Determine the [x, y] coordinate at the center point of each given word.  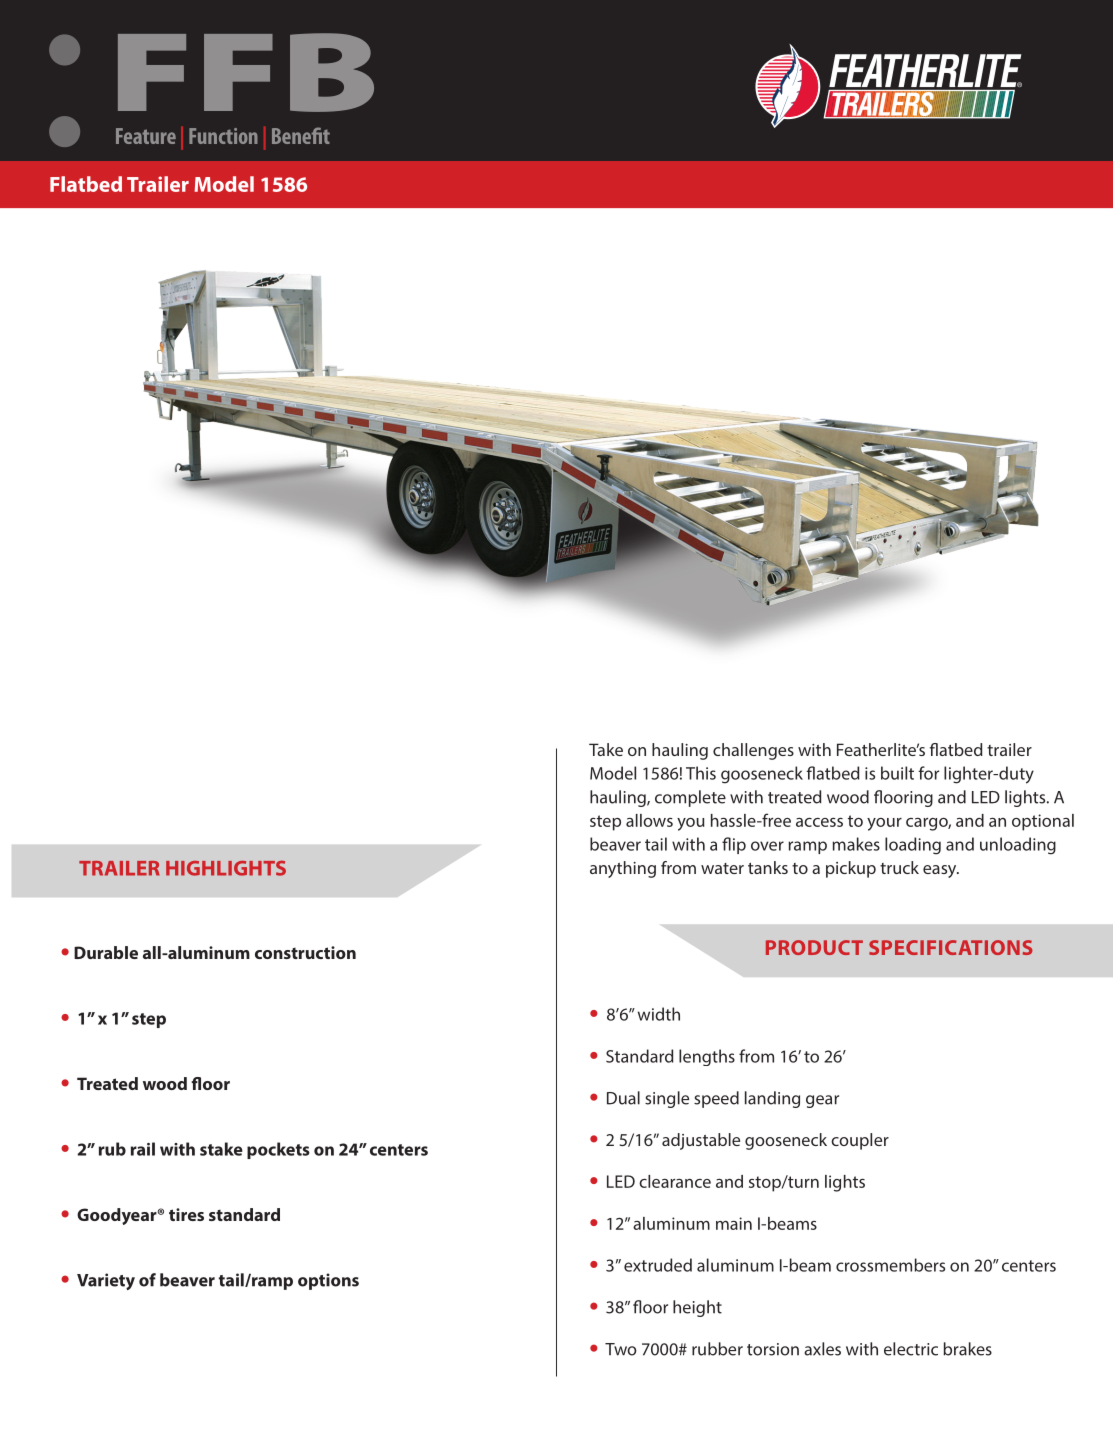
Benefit [301, 135]
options [328, 1281]
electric [911, 1349]
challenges [753, 751]
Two [621, 1349]
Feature [146, 136]
